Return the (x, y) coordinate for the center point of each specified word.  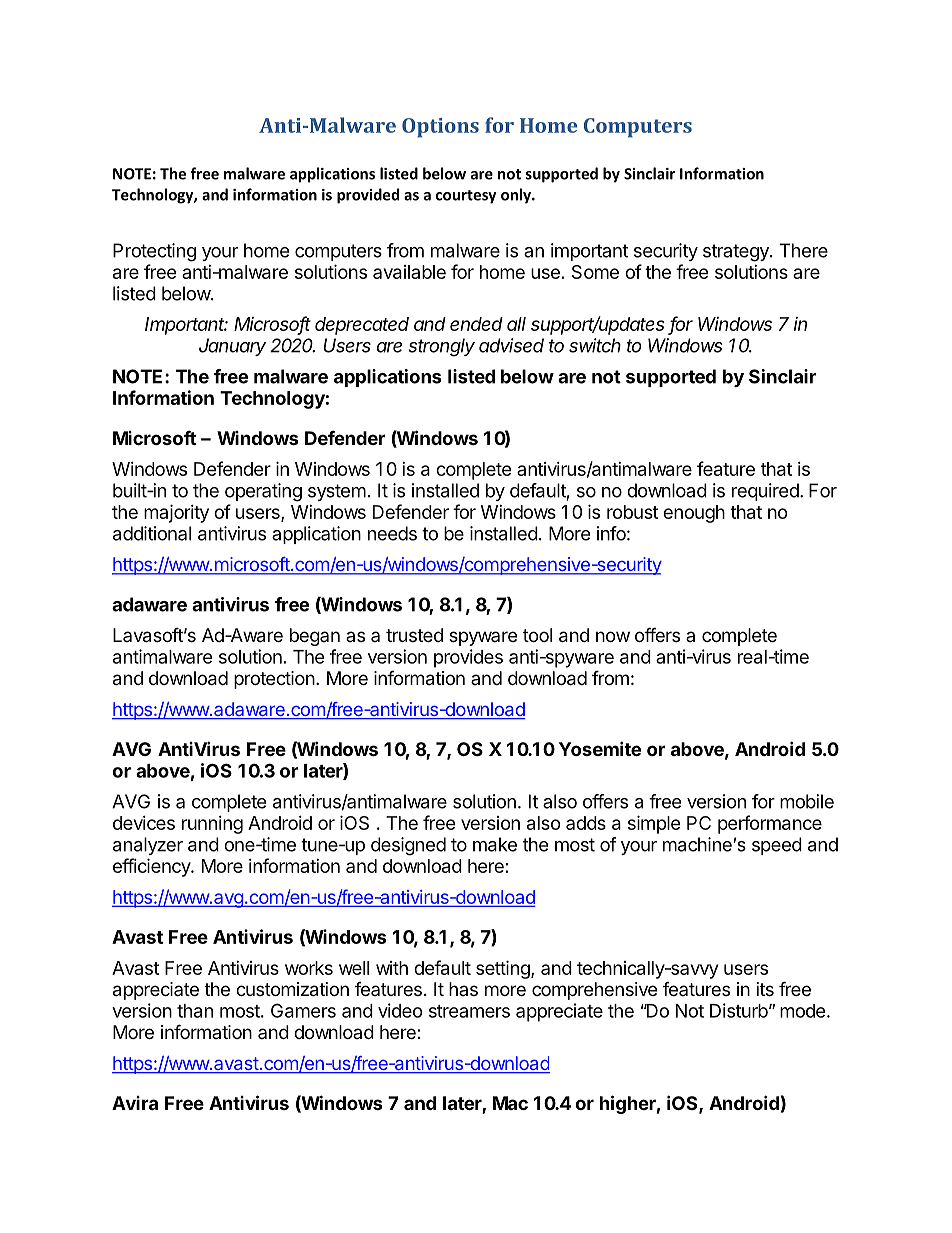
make (495, 844)
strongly (441, 347)
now (613, 636)
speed (777, 846)
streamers (469, 1011)
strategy (737, 253)
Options (440, 128)
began (315, 637)
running (212, 825)
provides (468, 658)
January (232, 347)
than (195, 1011)
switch (595, 345)
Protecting (154, 252)
